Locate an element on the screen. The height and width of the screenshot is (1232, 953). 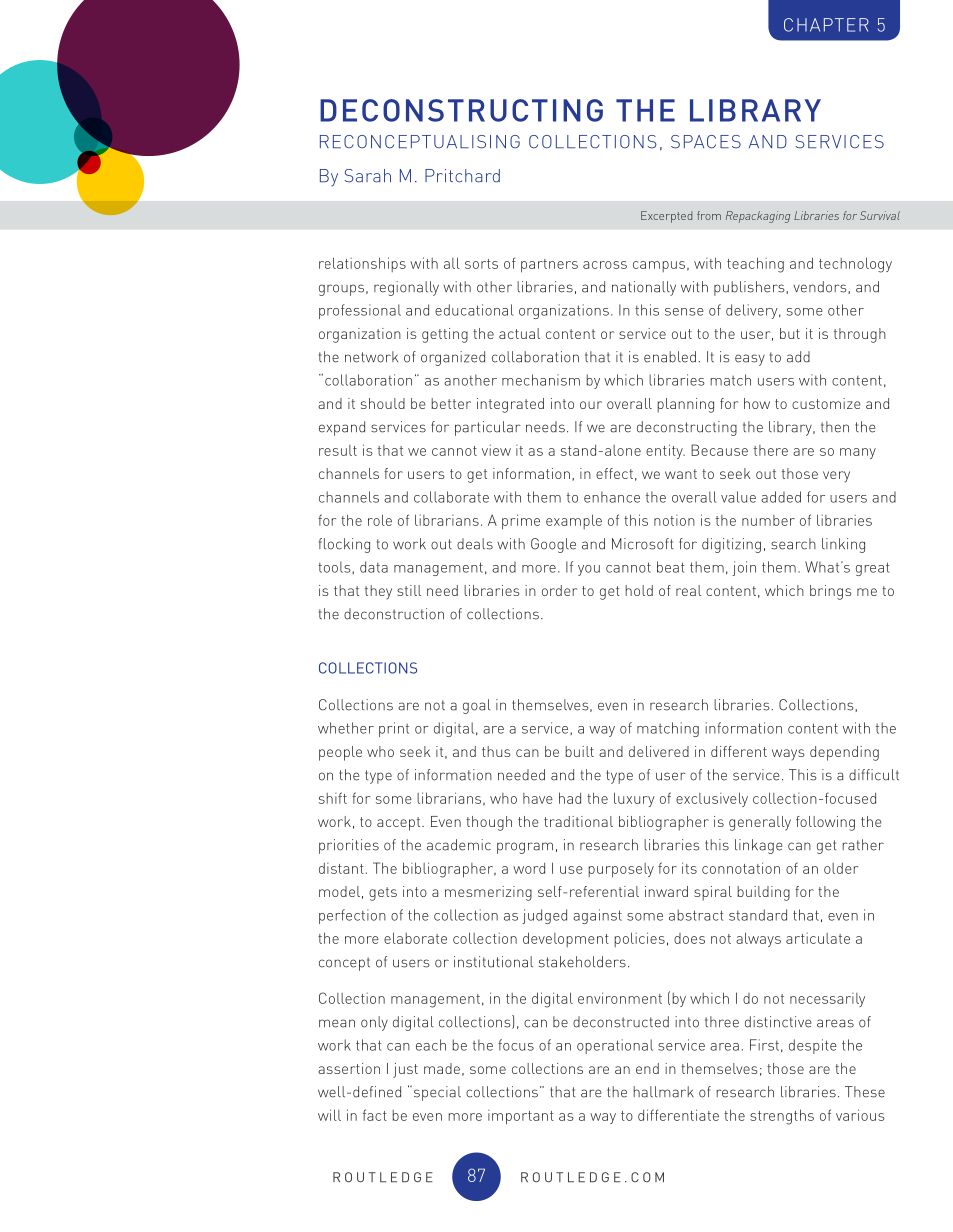
operational is located at coordinates (615, 1046).
